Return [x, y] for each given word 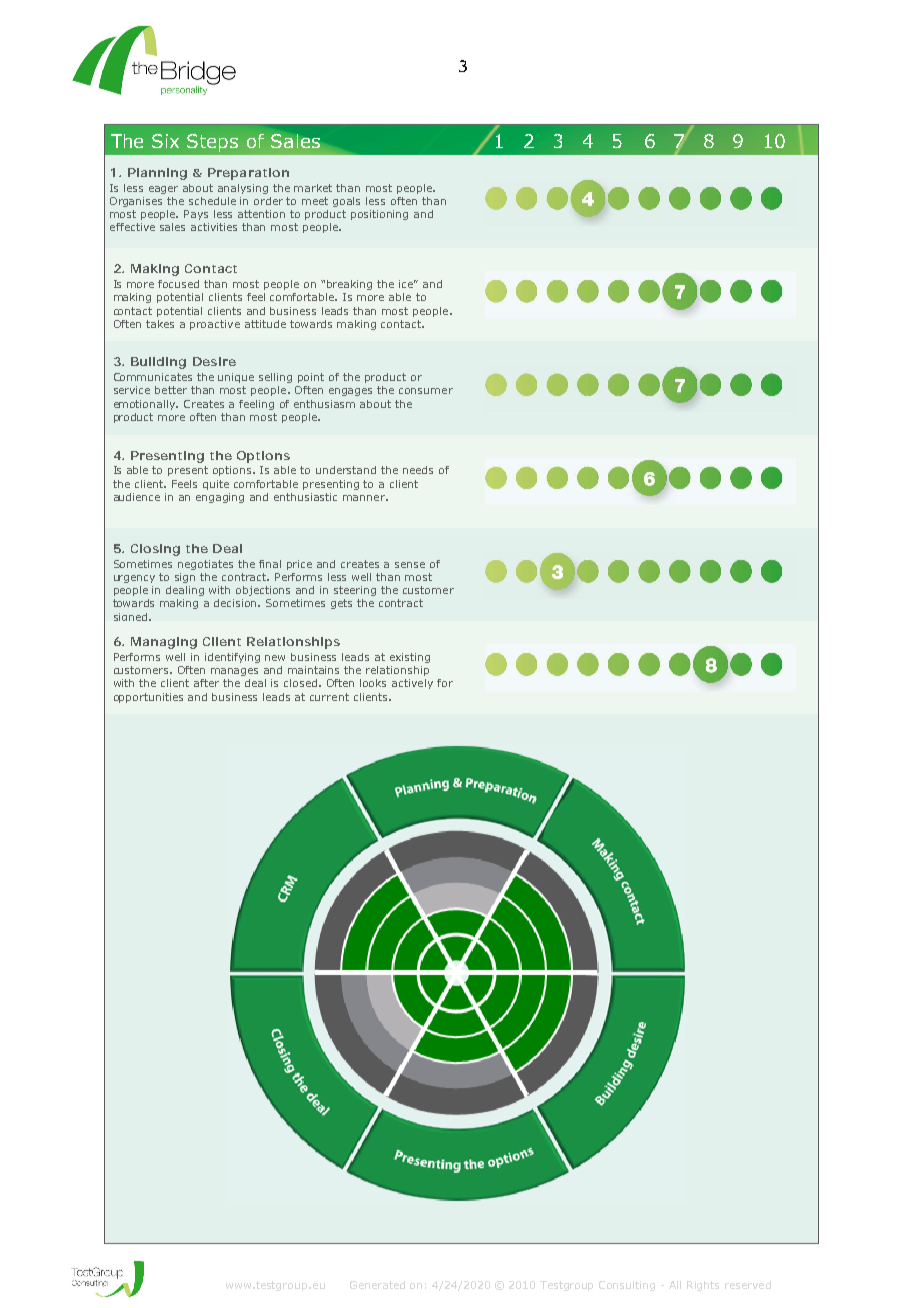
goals [346, 202]
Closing [155, 550]
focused [178, 284]
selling [275, 378]
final [270, 564]
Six [165, 141]
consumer [426, 391]
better [171, 390]
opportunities [148, 698]
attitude [265, 324]
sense [410, 565]
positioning [379, 215]
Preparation [248, 174]
